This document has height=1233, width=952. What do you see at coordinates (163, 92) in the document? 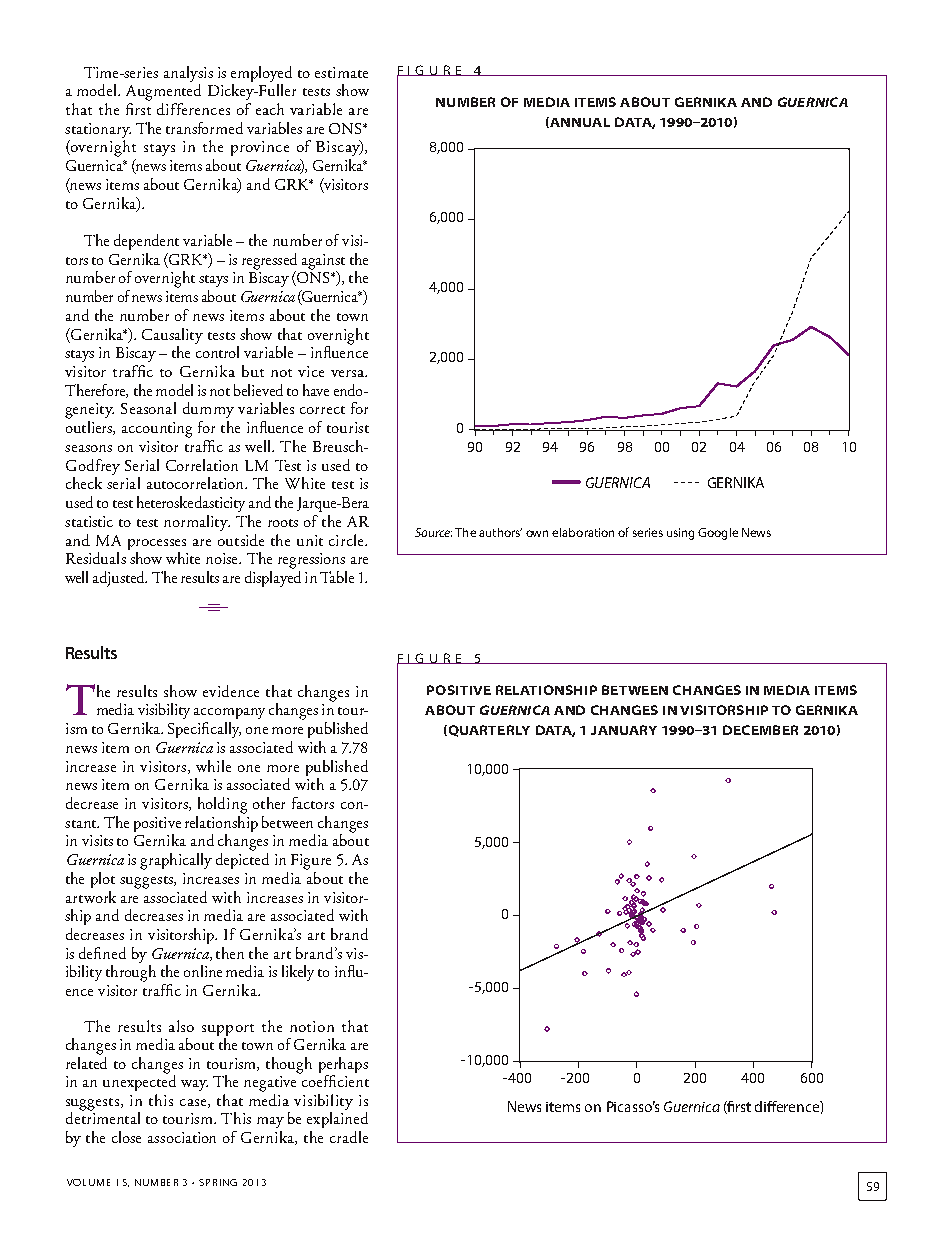
I see `Augmented` at bounding box center [163, 92].
